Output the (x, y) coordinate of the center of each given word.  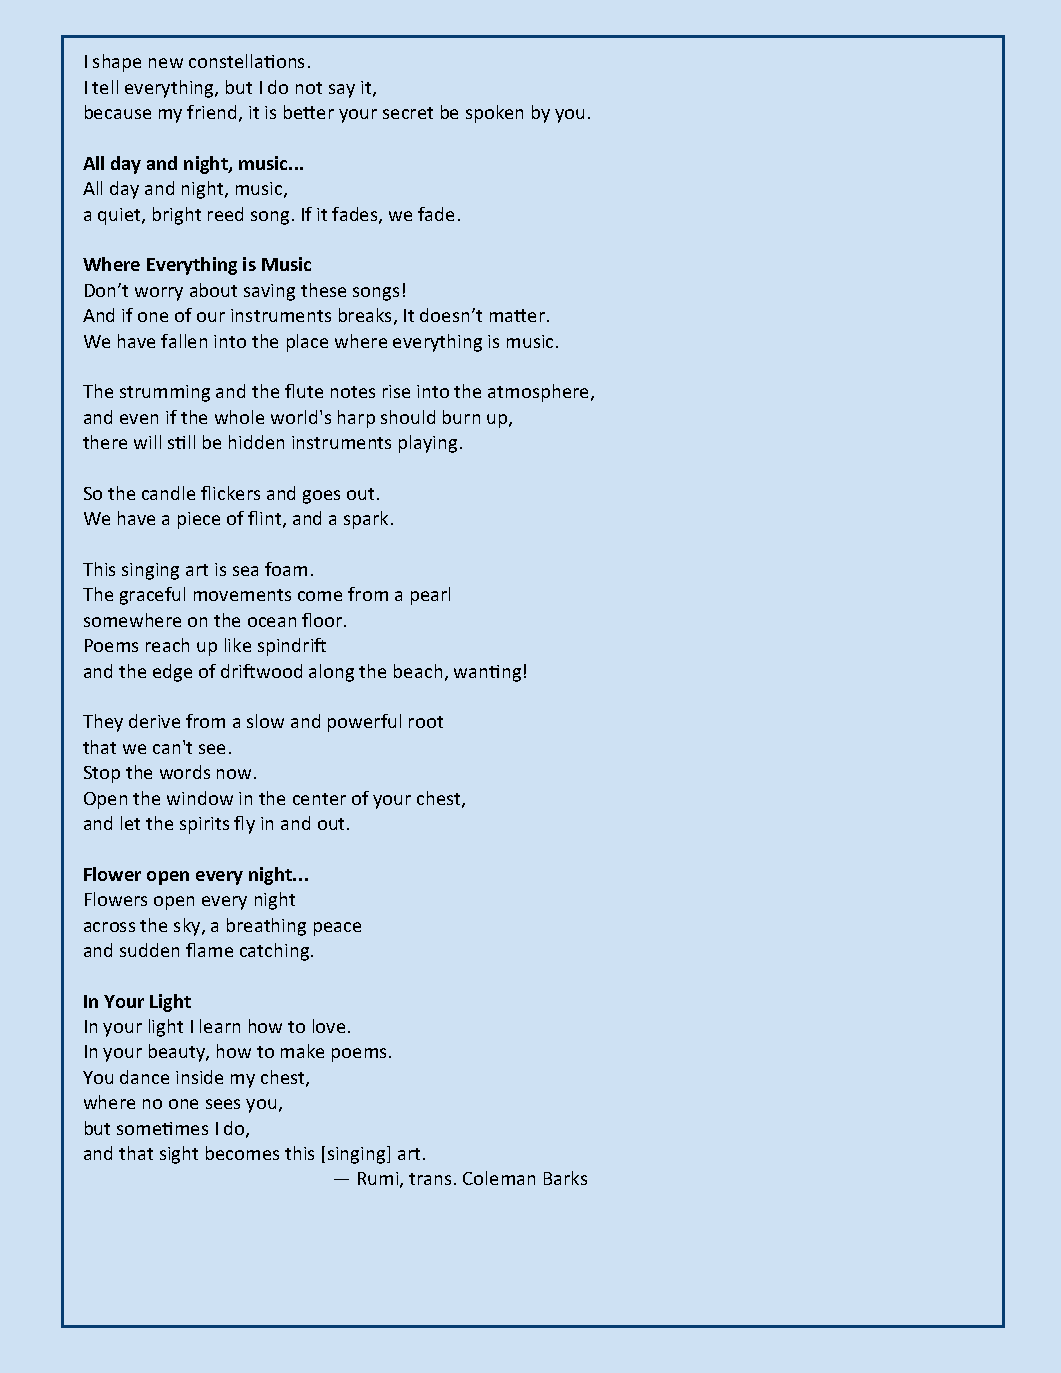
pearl (430, 596)
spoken (494, 114)
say (342, 91)
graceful (152, 596)
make (302, 1051)
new (166, 63)
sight (179, 1155)
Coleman (499, 1178)
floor (323, 620)
